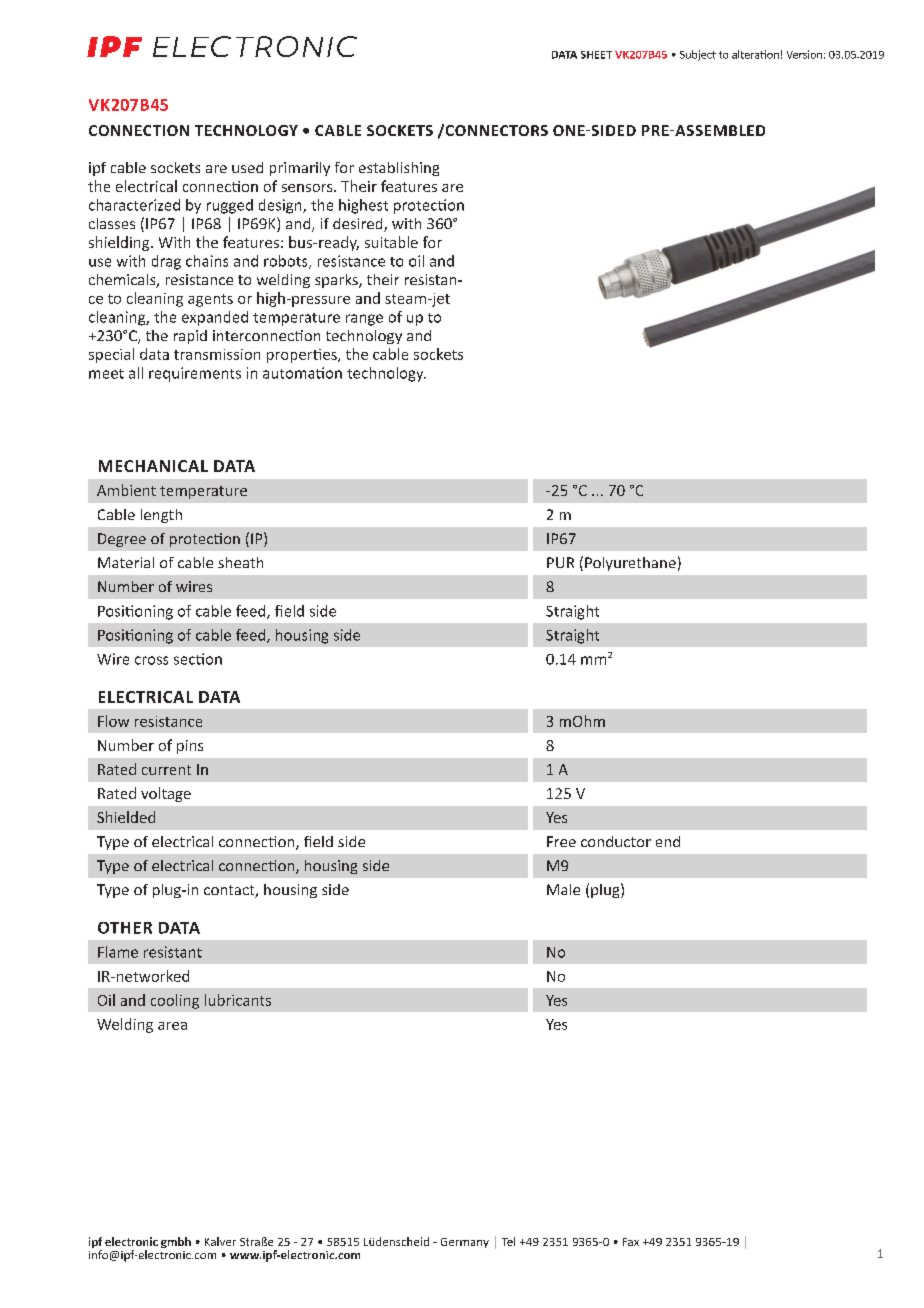 Image resolution: width=924 pixels, height=1308 pixels. I want to click on Subject, so click(698, 55).
